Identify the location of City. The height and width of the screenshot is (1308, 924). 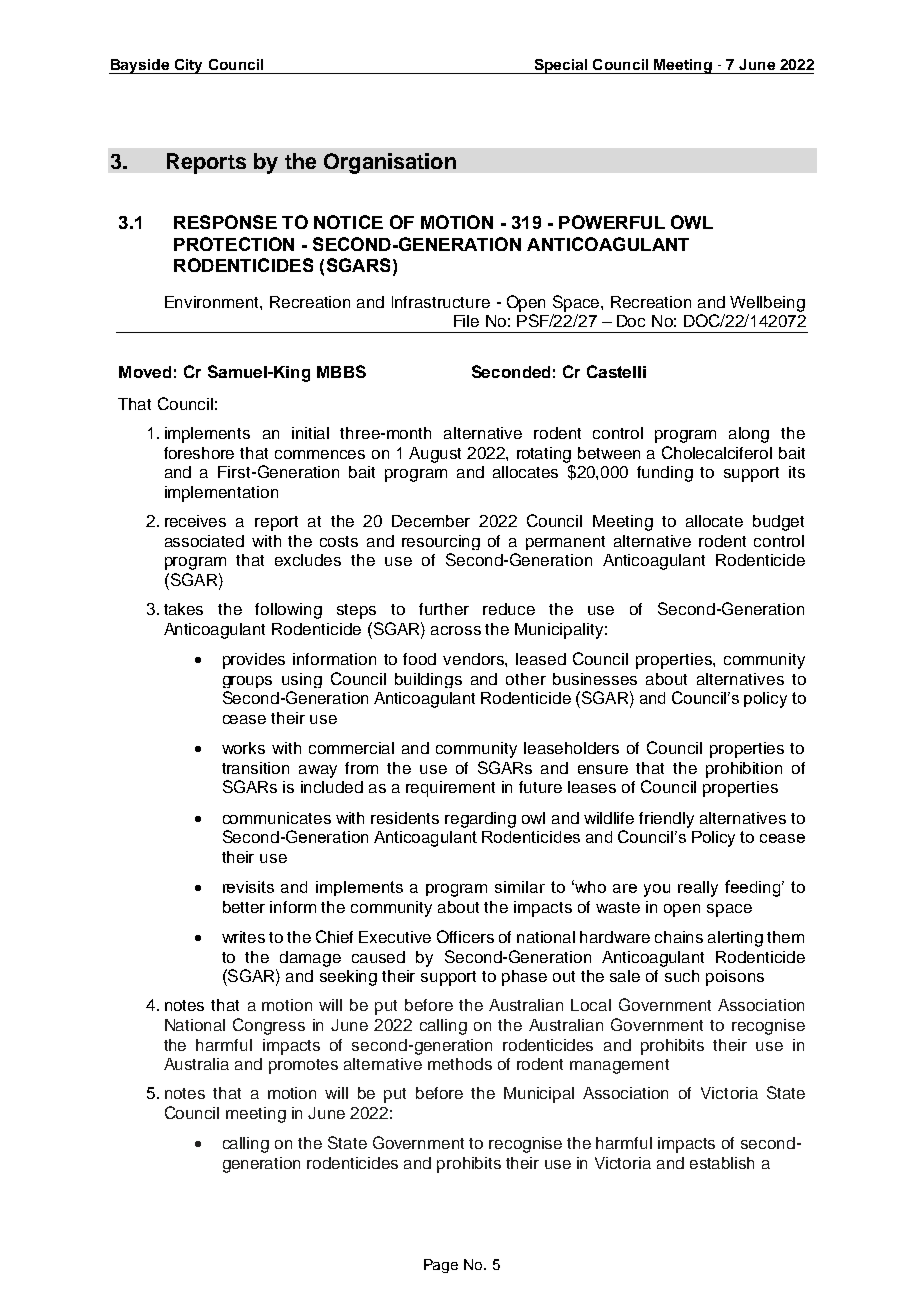
(188, 66).
